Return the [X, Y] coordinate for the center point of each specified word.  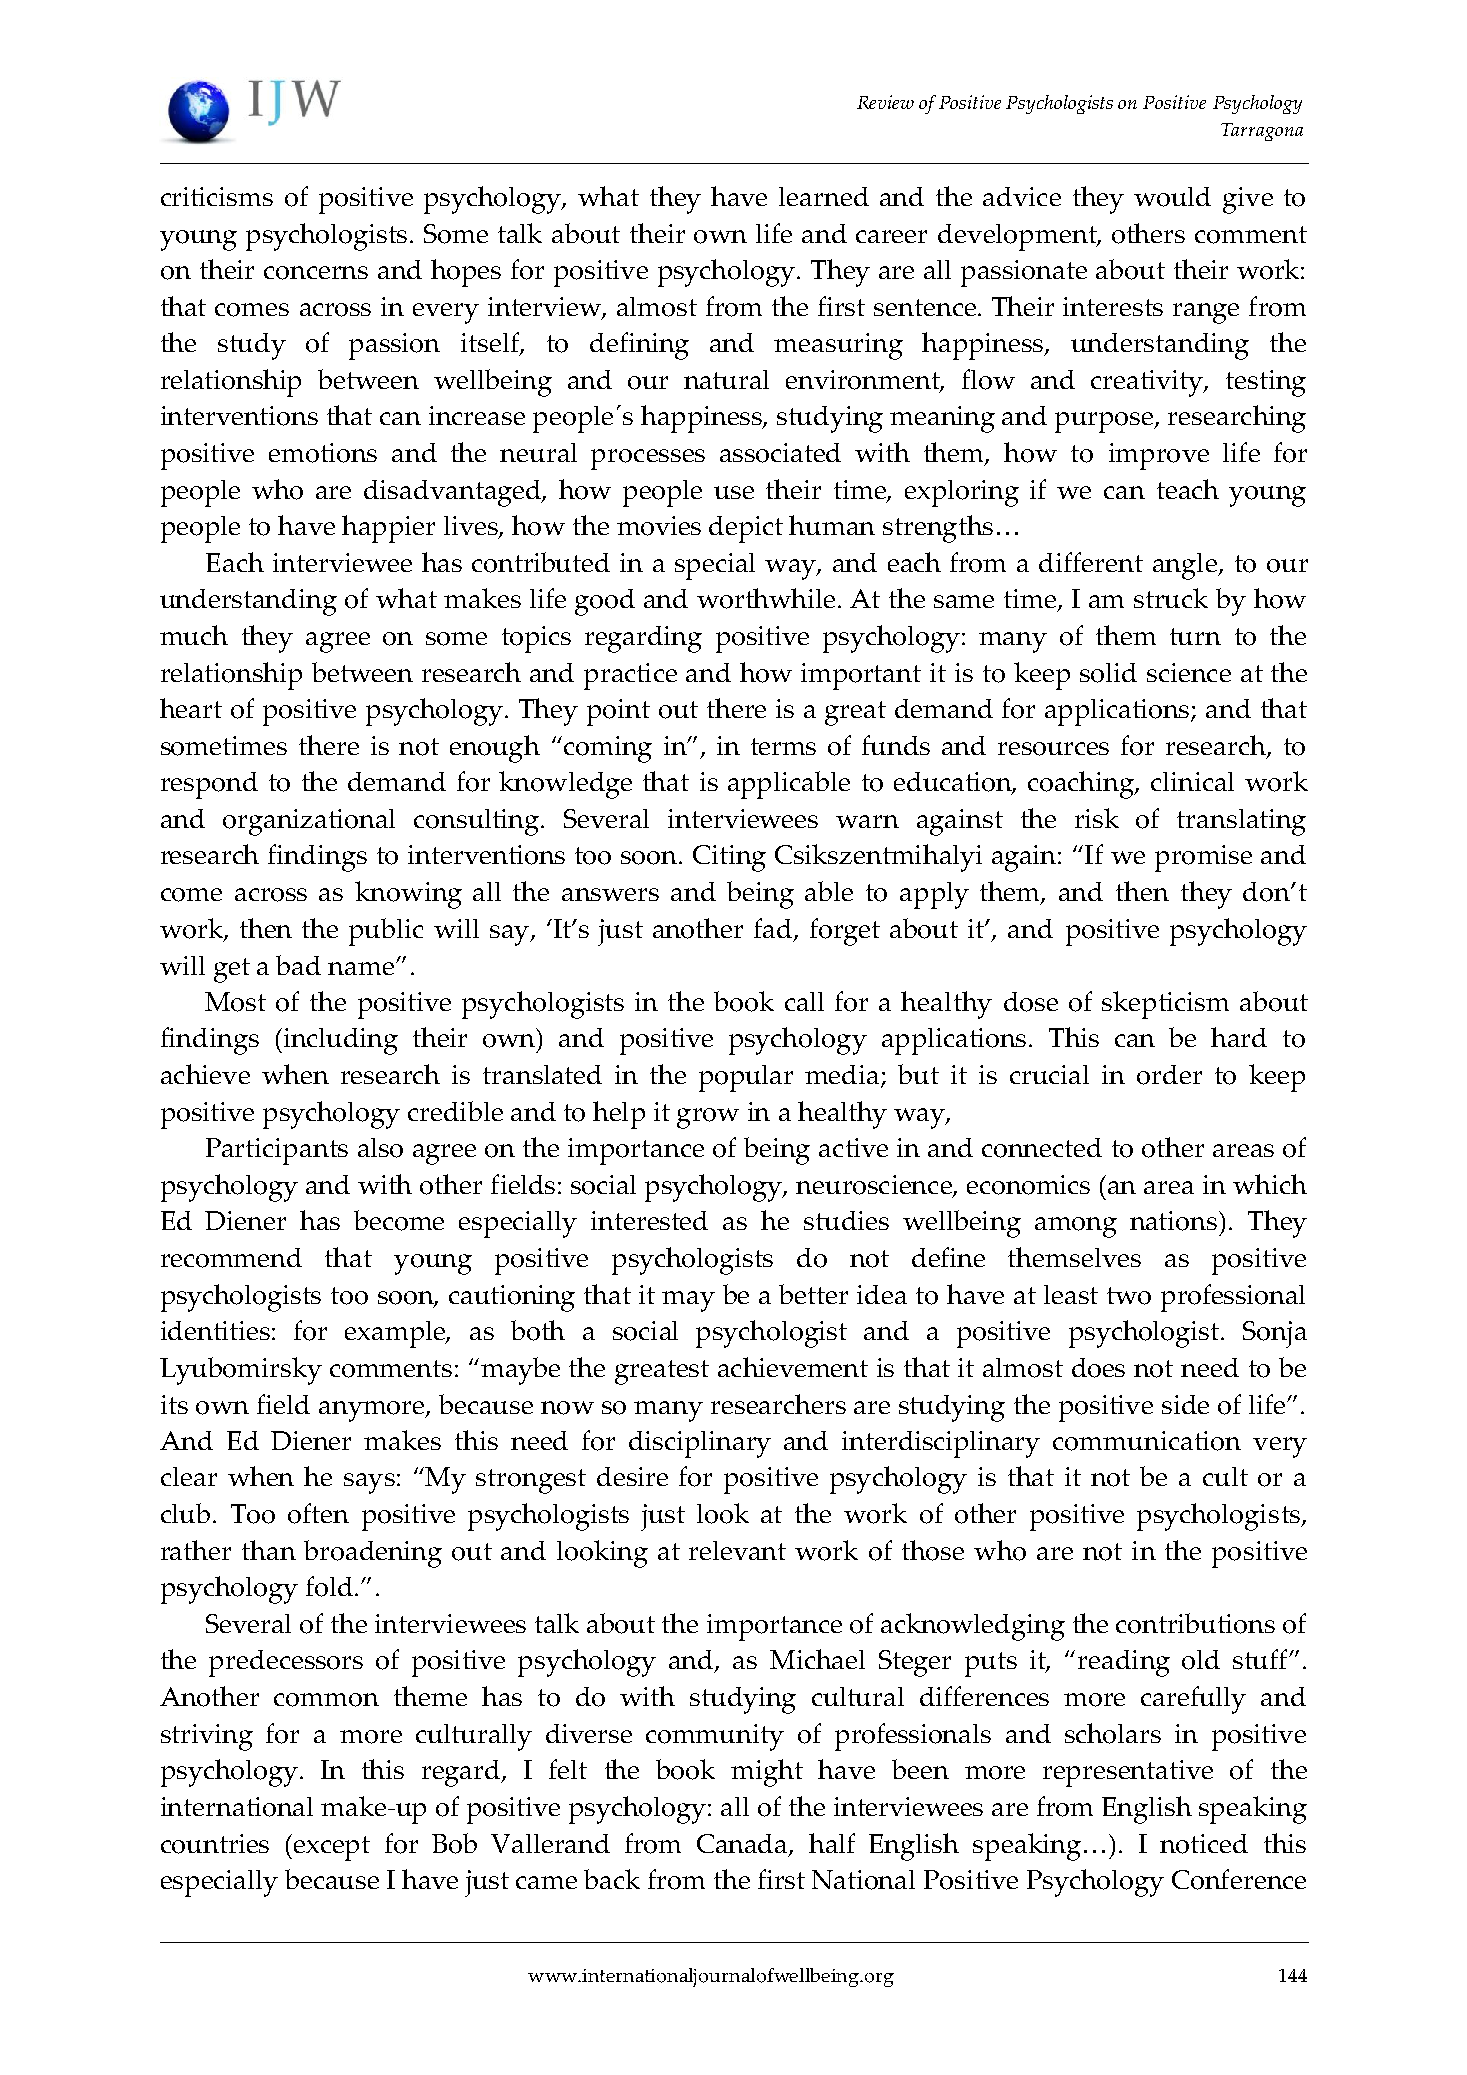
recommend [231, 1258]
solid [1108, 673]
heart [191, 708]
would [1172, 197]
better [813, 1294]
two [1129, 1296]
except [332, 1848]
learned [824, 196]
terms [783, 746]
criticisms [217, 196]
